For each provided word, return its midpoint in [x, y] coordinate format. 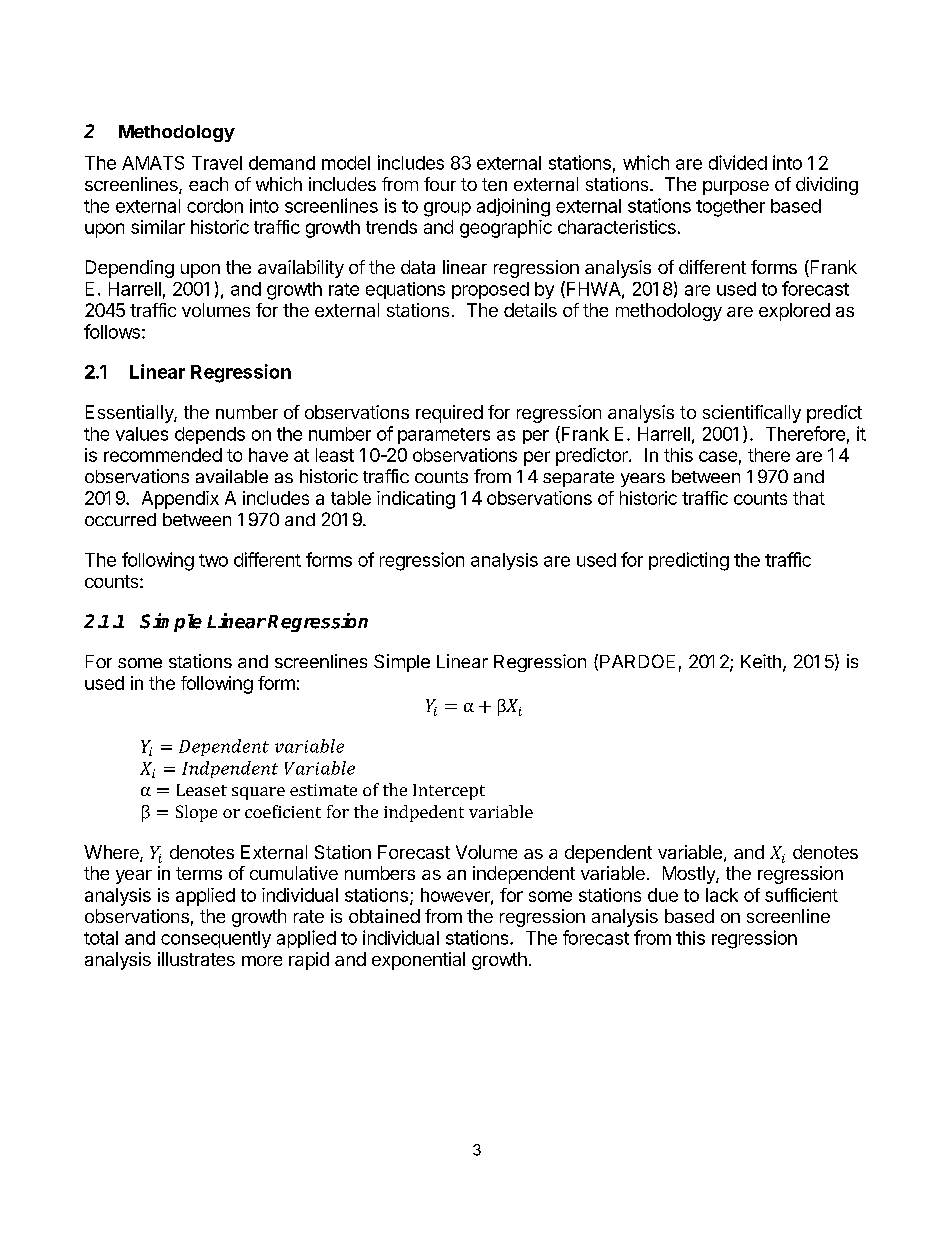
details [530, 310]
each [208, 184]
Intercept [449, 792]
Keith [761, 661]
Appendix [180, 500]
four [440, 184]
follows [112, 331]
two [213, 560]
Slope [196, 813]
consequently [216, 939]
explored [794, 312]
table [351, 498]
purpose [736, 188]
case [718, 456]
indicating [416, 500]
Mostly [690, 875]
